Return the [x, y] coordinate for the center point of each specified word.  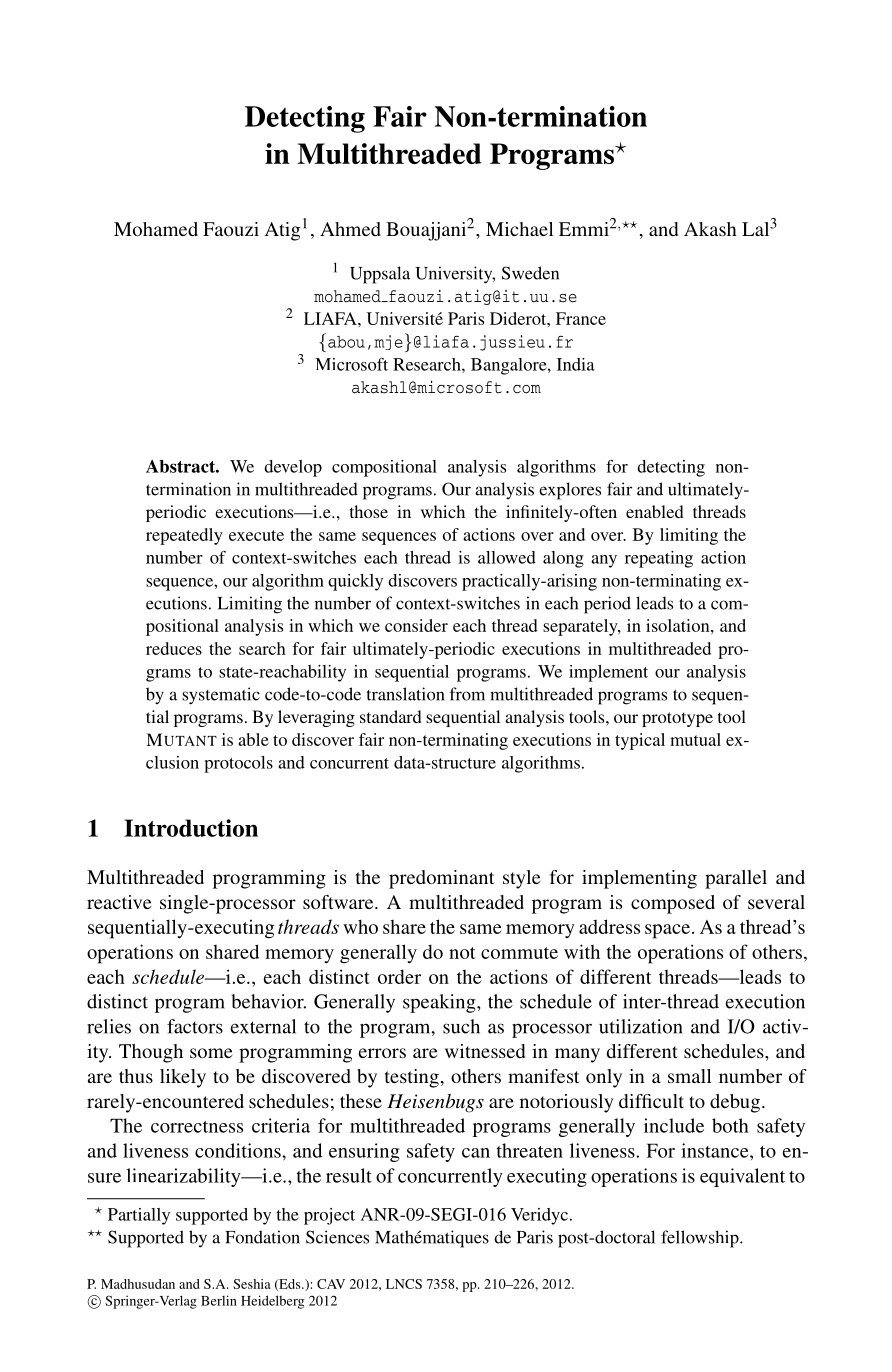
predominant [441, 879]
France [581, 318]
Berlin [219, 1300]
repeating [659, 559]
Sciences [337, 1237]
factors [195, 1026]
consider [416, 625]
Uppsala [380, 275]
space [669, 931]
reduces [174, 648]
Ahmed [350, 229]
